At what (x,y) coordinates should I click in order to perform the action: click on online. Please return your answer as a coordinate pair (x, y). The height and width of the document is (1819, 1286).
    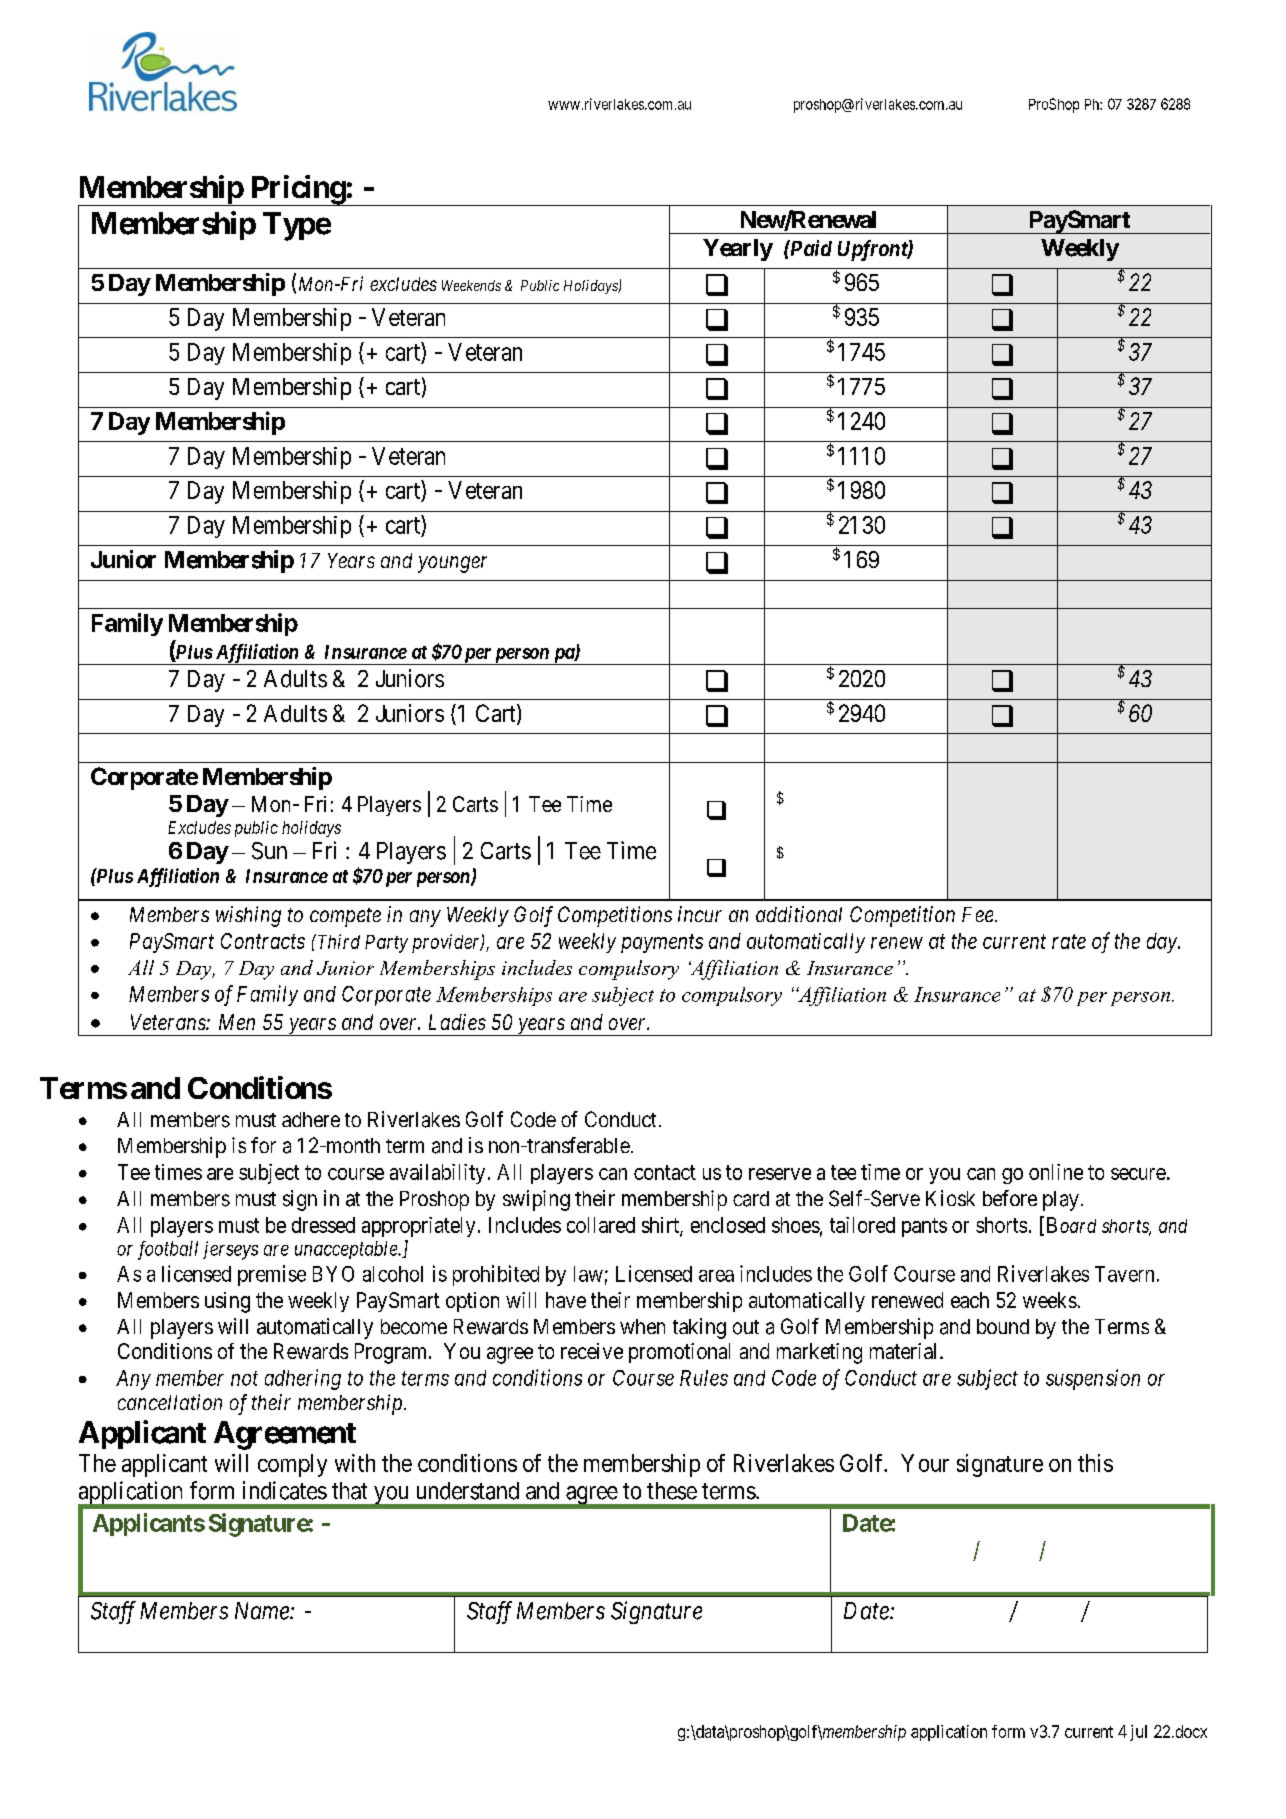
    Looking at the image, I should click on (1056, 1172).
